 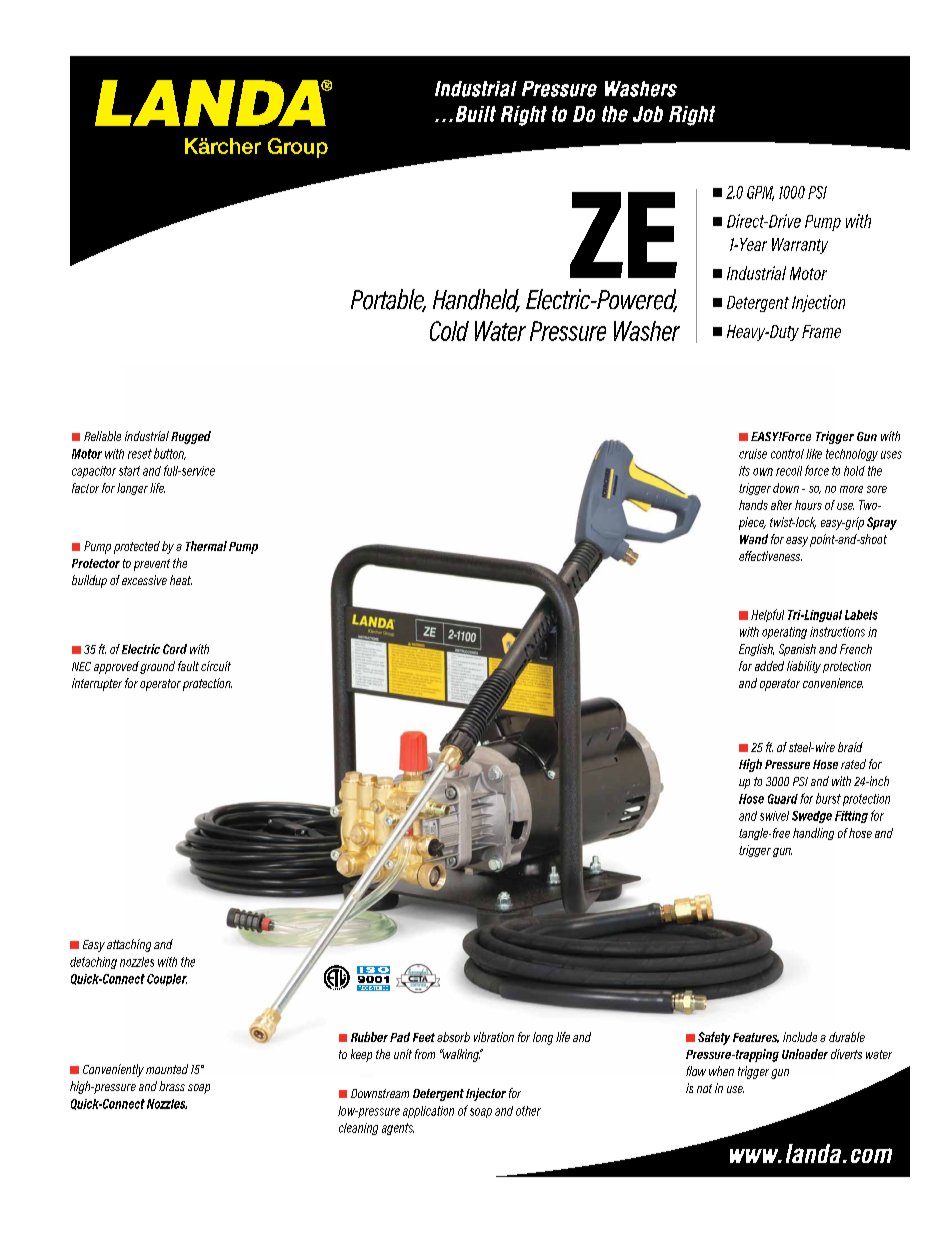 What do you see at coordinates (754, 539) in the page?
I see `Wand` at bounding box center [754, 539].
